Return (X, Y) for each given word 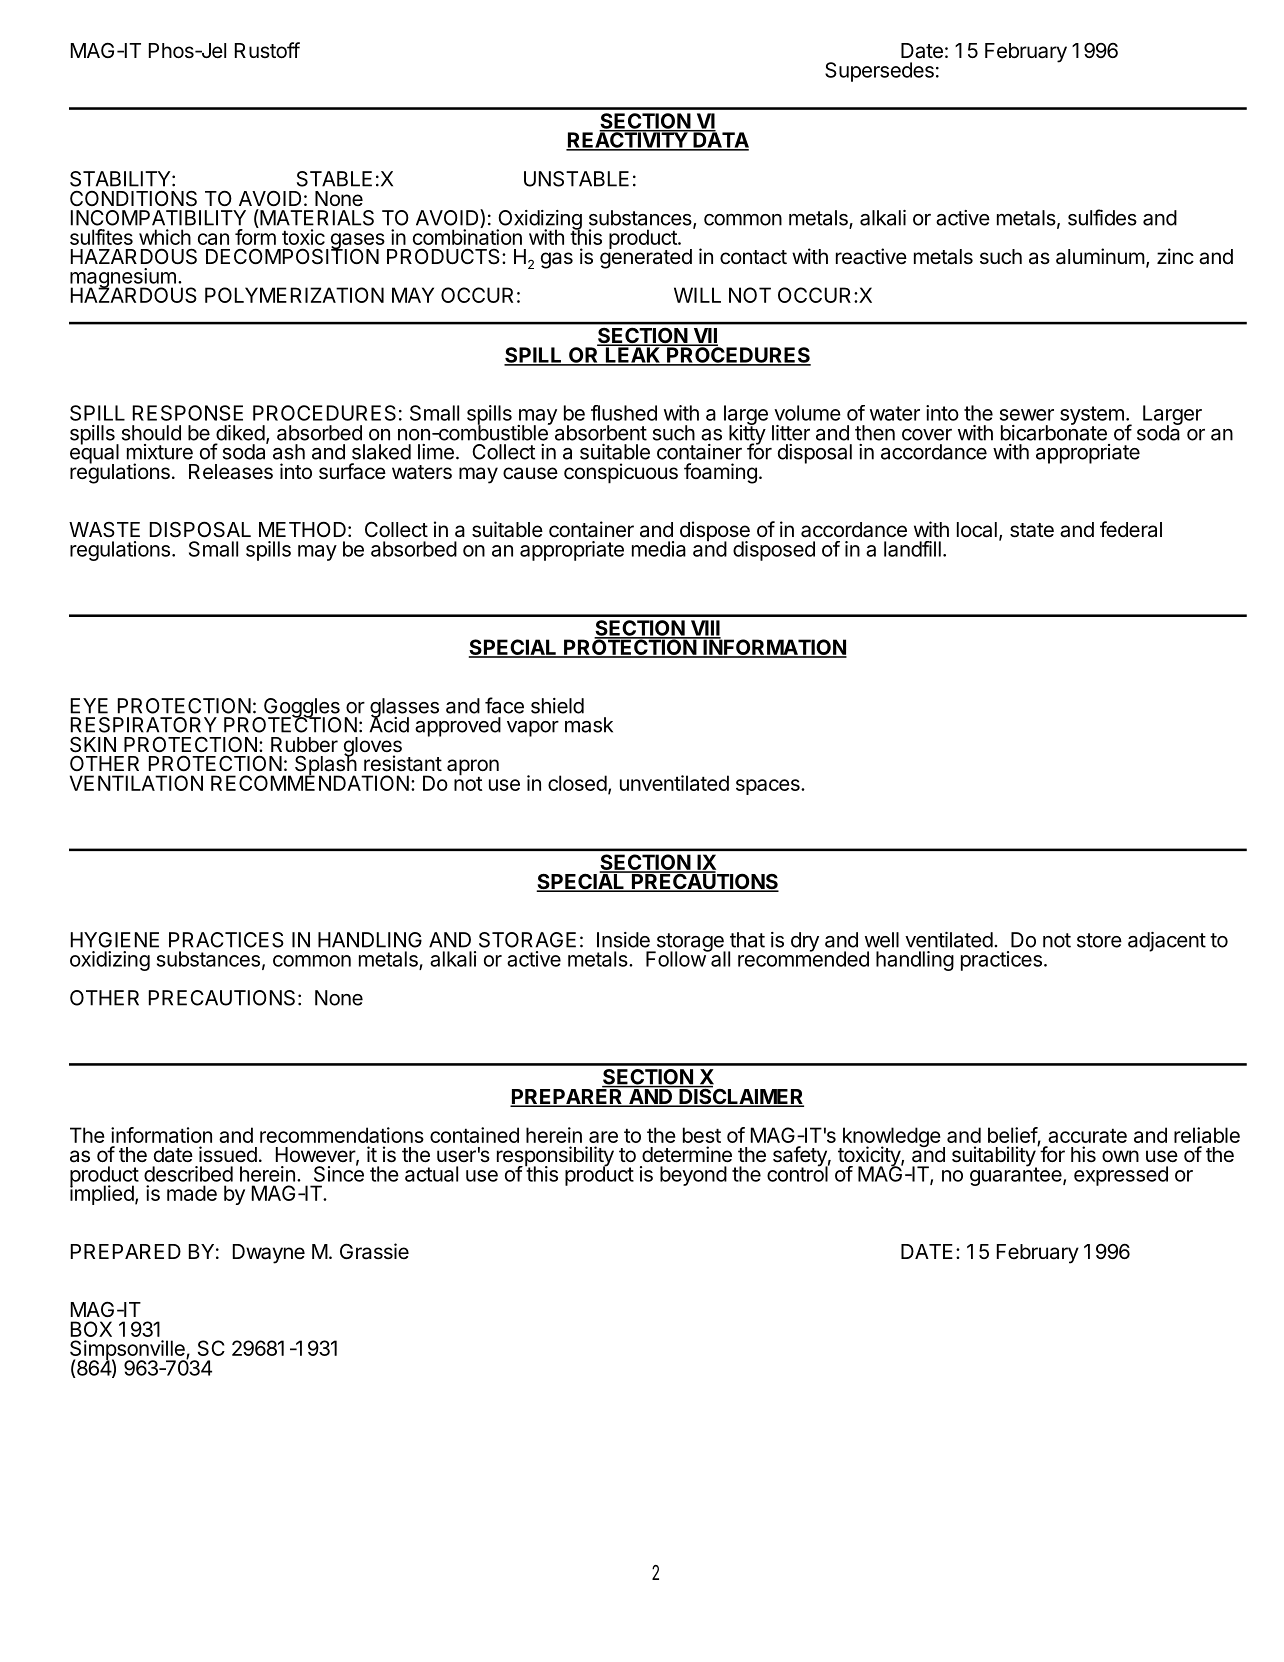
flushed (624, 413)
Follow (676, 958)
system (1092, 416)
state (1032, 530)
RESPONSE (188, 413)
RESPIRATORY (144, 725)
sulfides (1102, 217)
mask (589, 725)
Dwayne (269, 1254)
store (1099, 940)
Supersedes (879, 72)
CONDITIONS (133, 198)
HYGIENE (115, 940)
